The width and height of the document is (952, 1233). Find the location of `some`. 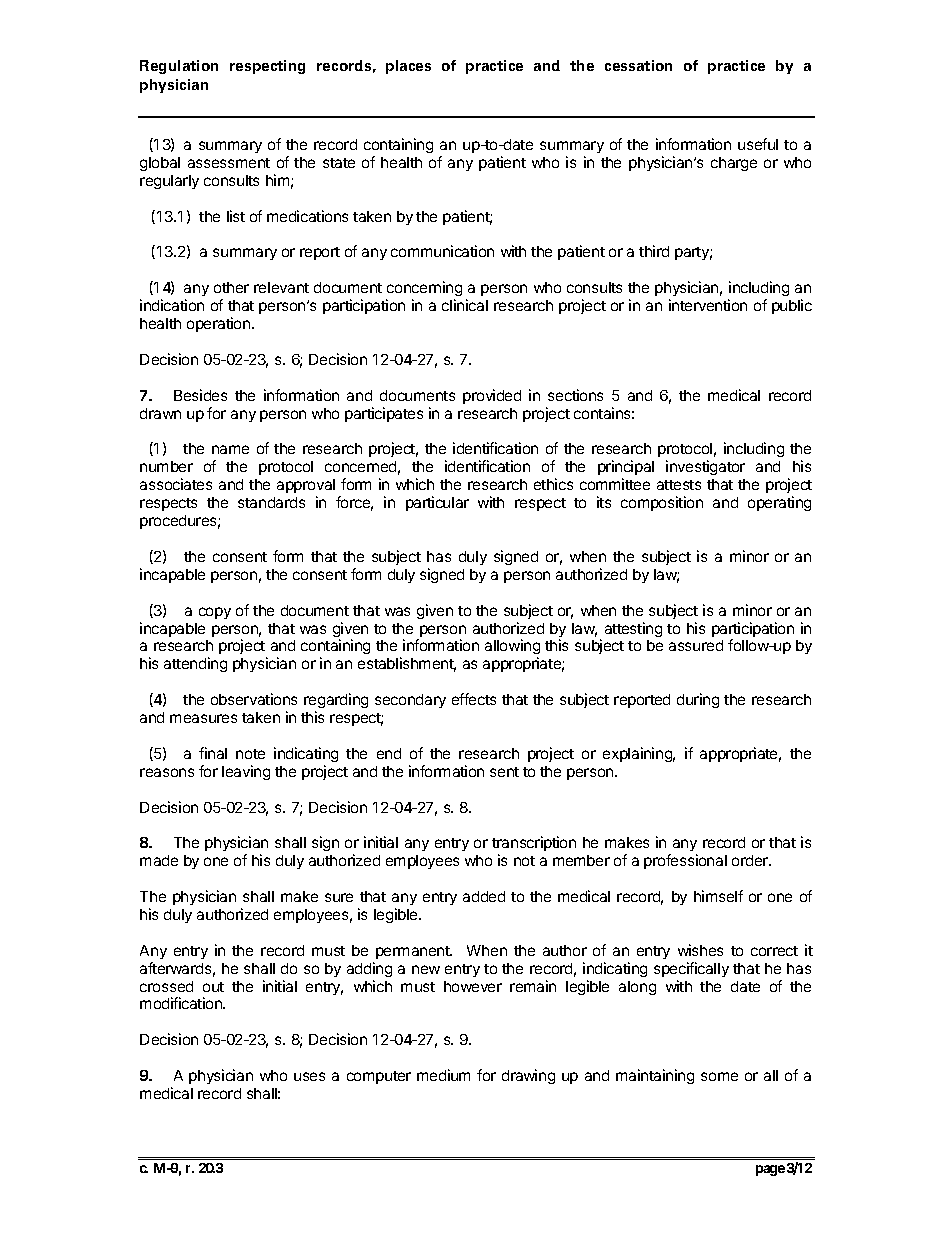

some is located at coordinates (719, 1076).
